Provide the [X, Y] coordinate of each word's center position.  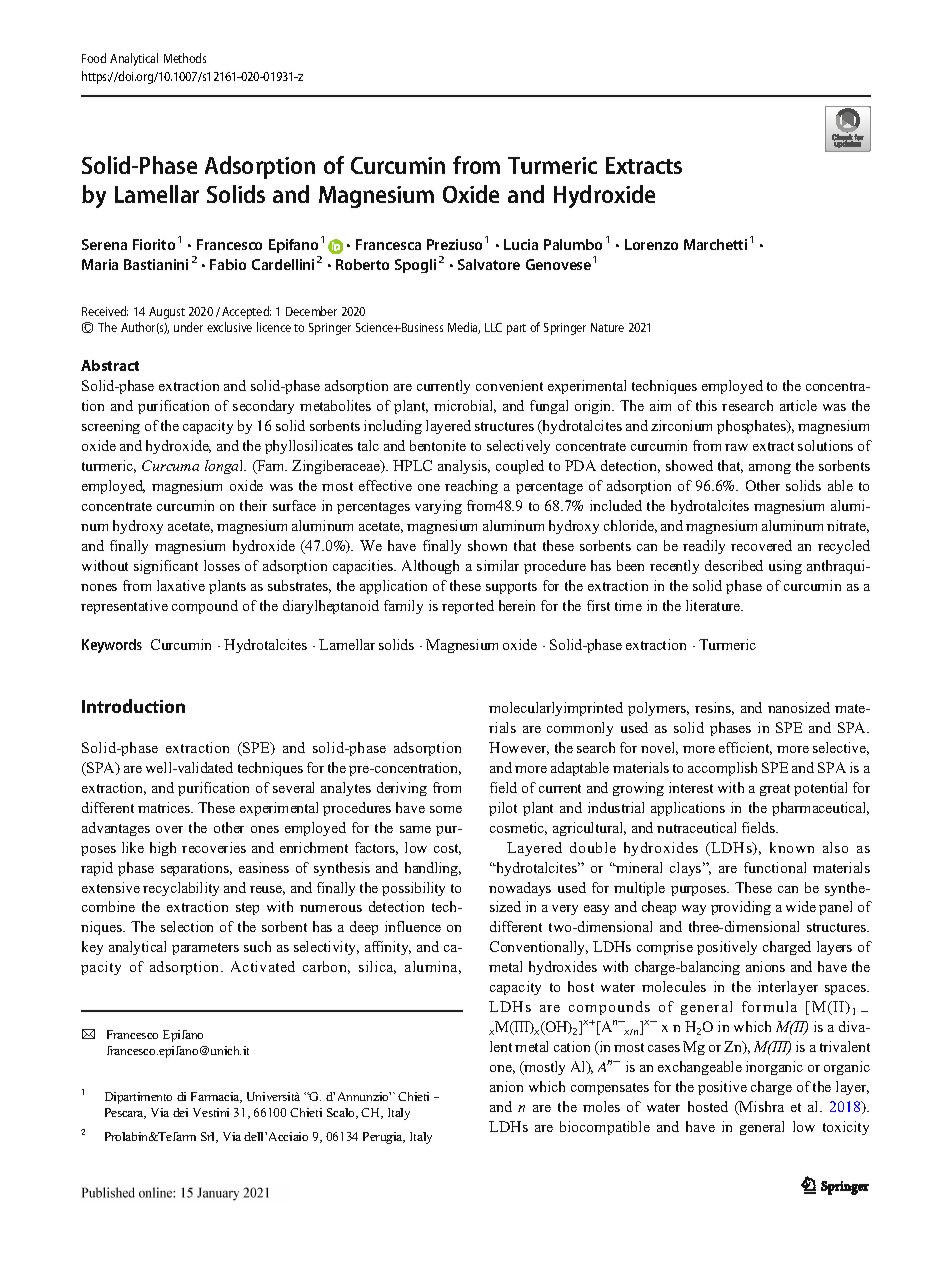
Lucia [521, 244]
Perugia [384, 1138]
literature [714, 605]
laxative [181, 585]
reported [468, 607]
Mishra [761, 1108]
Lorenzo [651, 244]
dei [180, 1112]
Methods [185, 58]
